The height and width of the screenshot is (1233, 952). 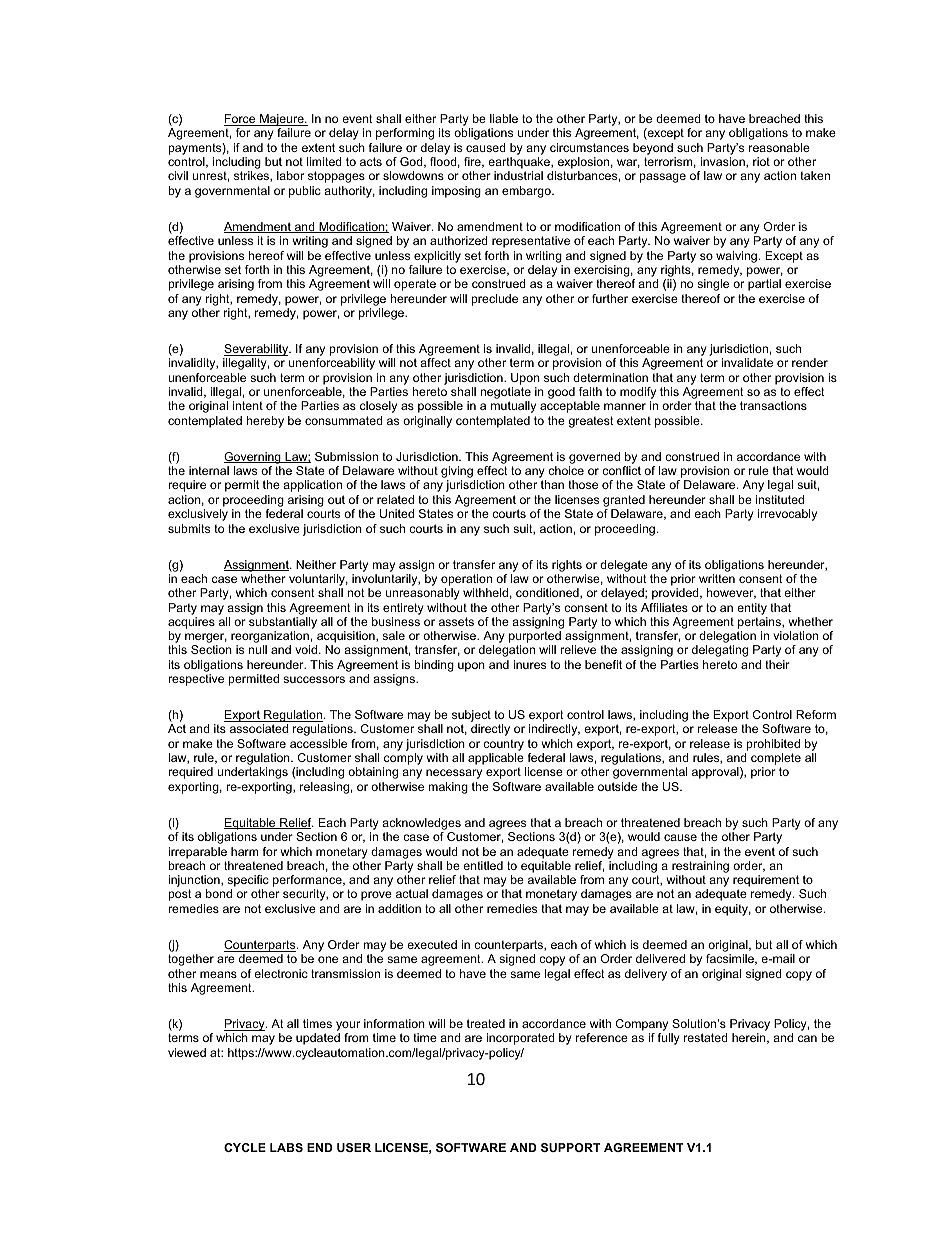 I want to click on harm, so click(x=245, y=851).
